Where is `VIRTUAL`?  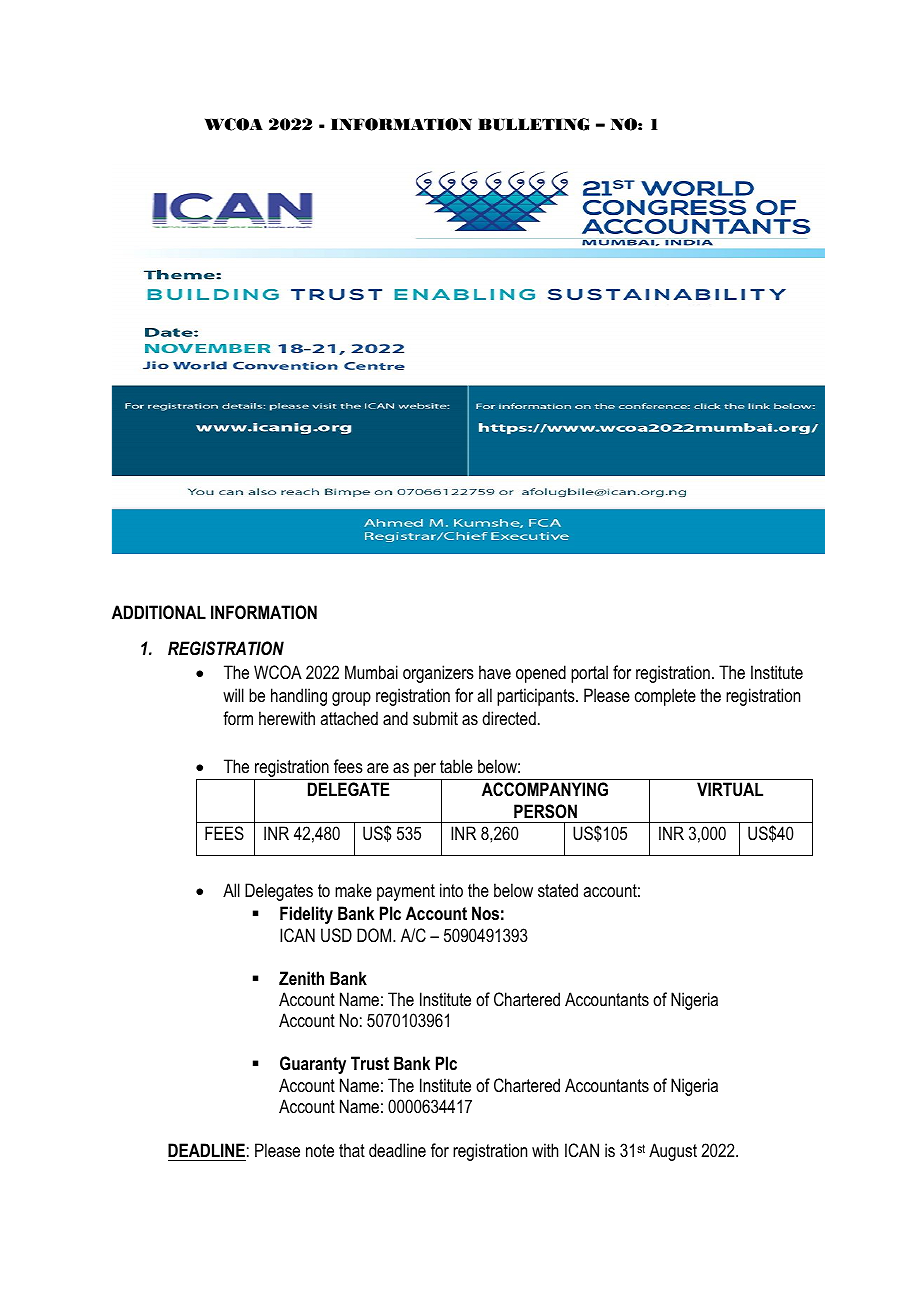
VIRTUAL is located at coordinates (730, 789).
